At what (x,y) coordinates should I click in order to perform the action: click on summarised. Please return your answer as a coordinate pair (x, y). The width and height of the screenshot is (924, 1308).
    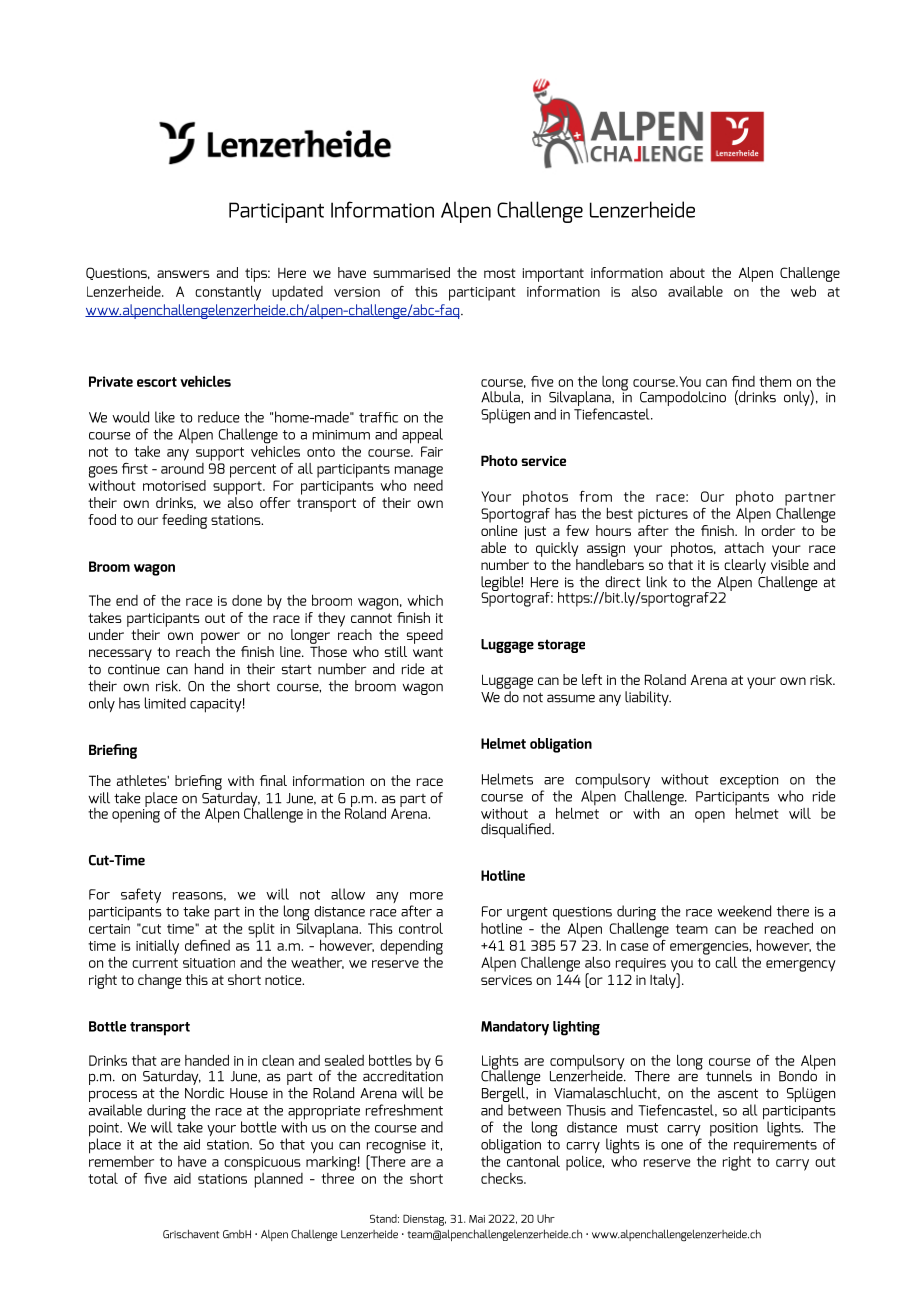
    Looking at the image, I should click on (411, 272).
